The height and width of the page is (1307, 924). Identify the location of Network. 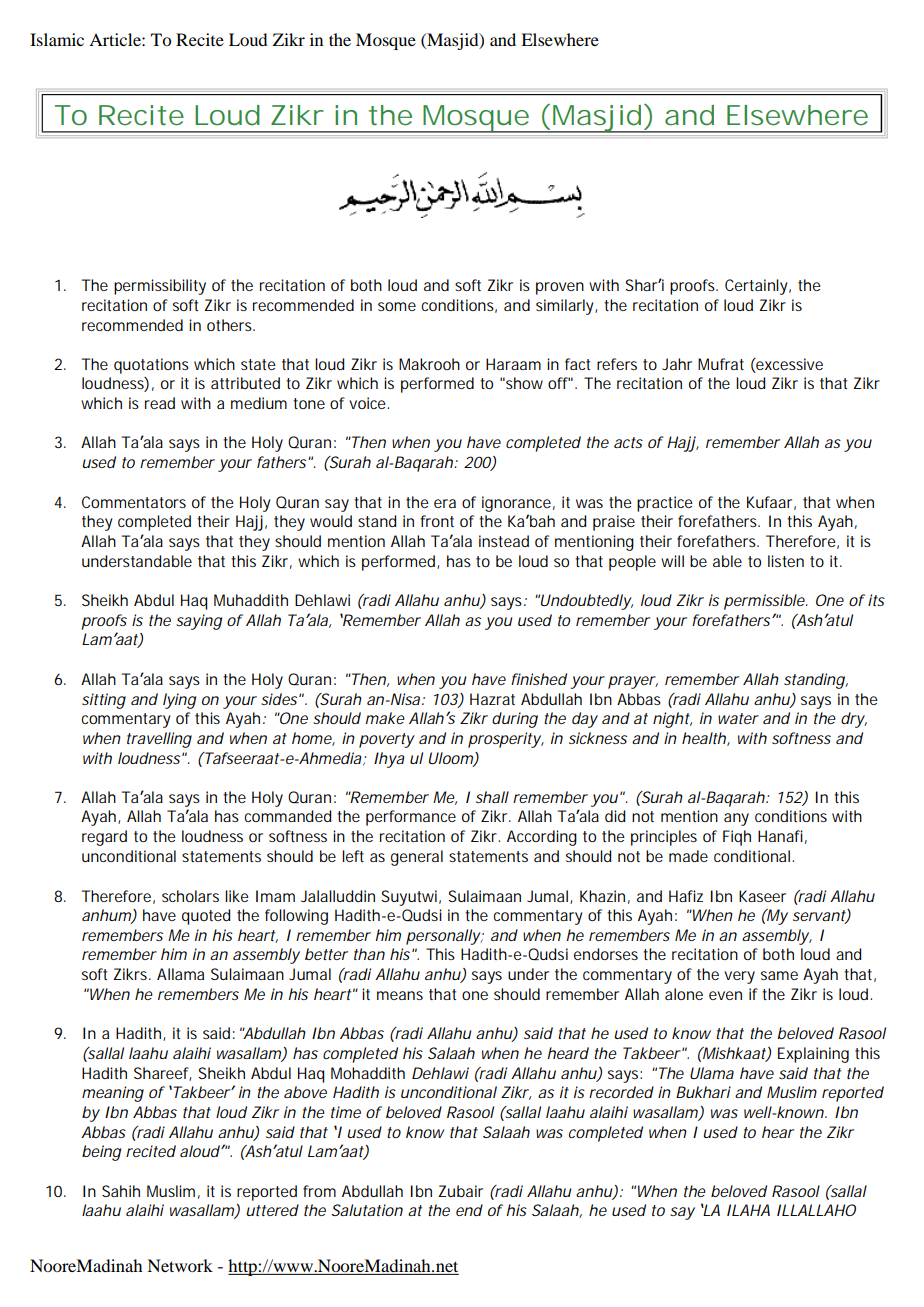
(180, 1265).
